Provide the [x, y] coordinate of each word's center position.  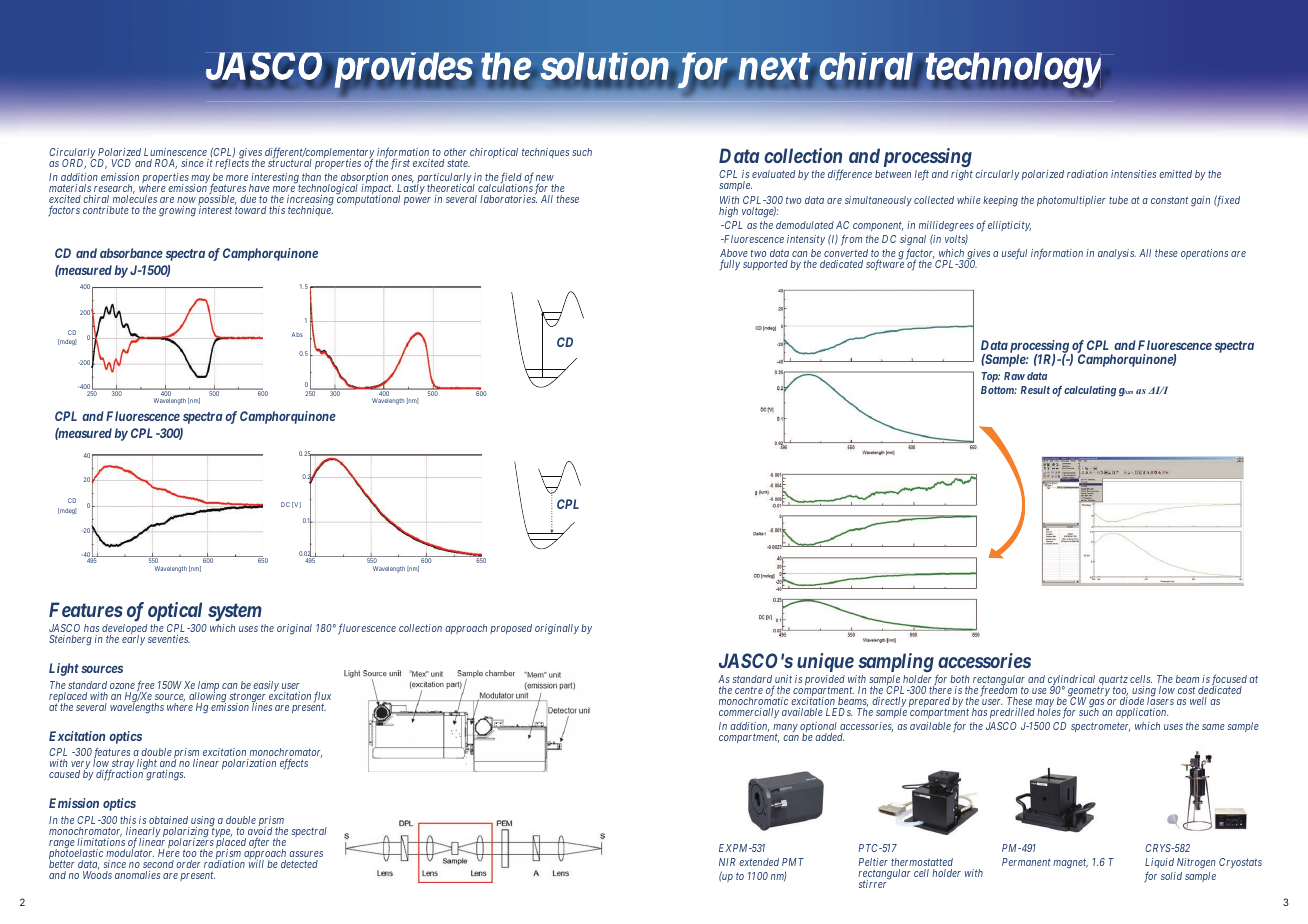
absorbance [131, 253]
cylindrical [1073, 682]
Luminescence [175, 152]
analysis [1117, 254]
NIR [727, 862]
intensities [1133, 174]
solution [605, 66]
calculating [1090, 391]
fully [730, 264]
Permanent [1026, 862]
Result [1035, 390]
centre [749, 690]
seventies [169, 639]
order [188, 864]
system [235, 612]
